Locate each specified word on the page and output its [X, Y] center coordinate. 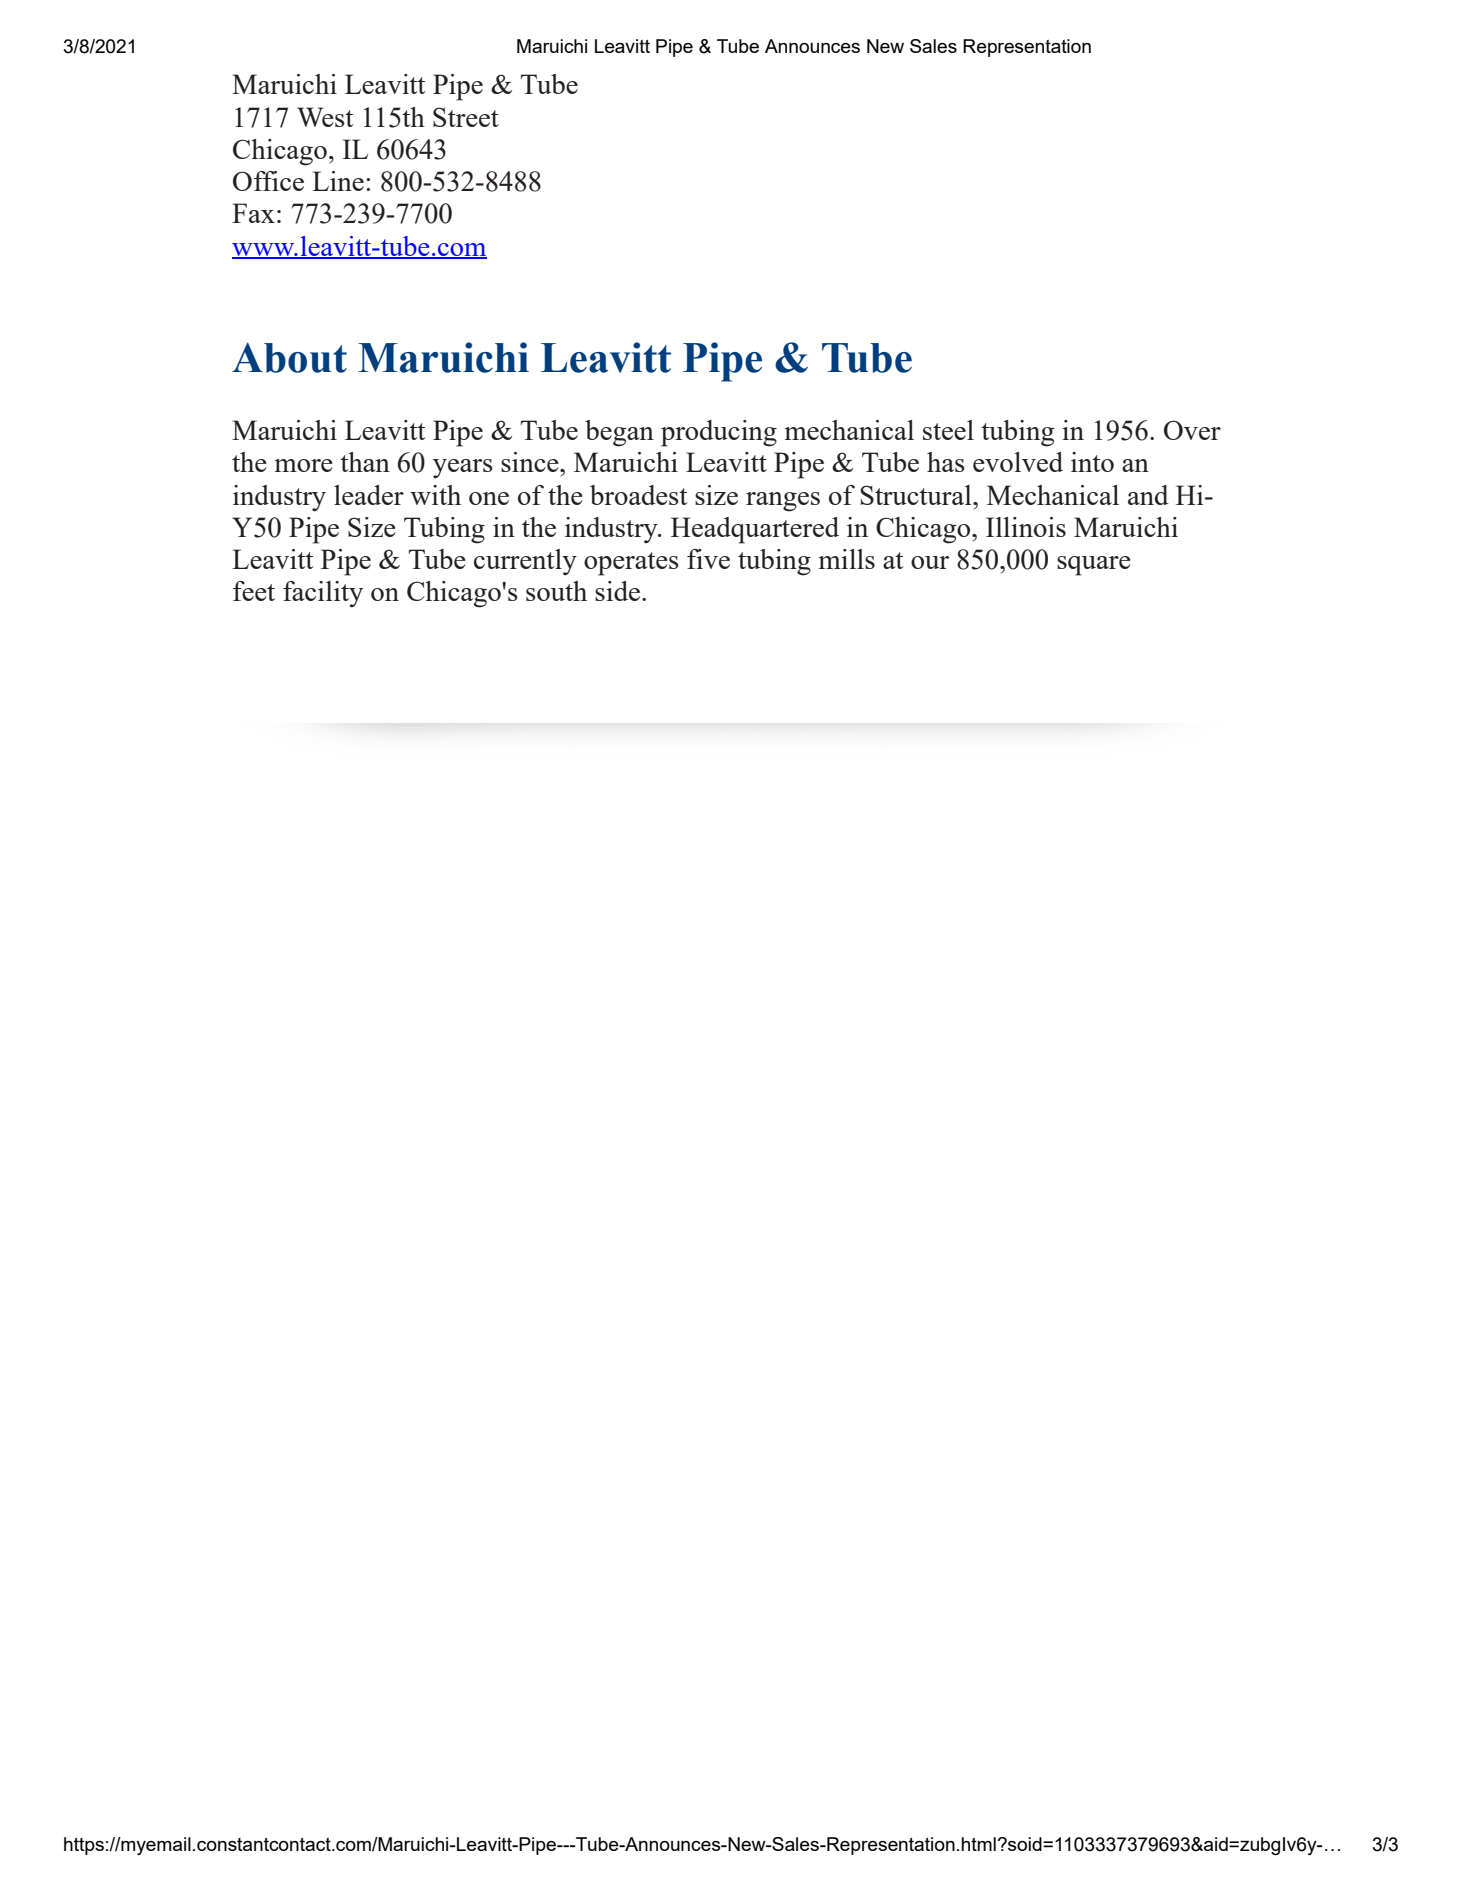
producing [719, 433]
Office [268, 181]
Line [338, 181]
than [365, 462]
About [289, 357]
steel [948, 430]
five [708, 559]
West [325, 117]
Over [1192, 430]
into [1092, 462]
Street [466, 117]
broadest [638, 495]
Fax [253, 213]
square [1094, 566]
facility [323, 594]
